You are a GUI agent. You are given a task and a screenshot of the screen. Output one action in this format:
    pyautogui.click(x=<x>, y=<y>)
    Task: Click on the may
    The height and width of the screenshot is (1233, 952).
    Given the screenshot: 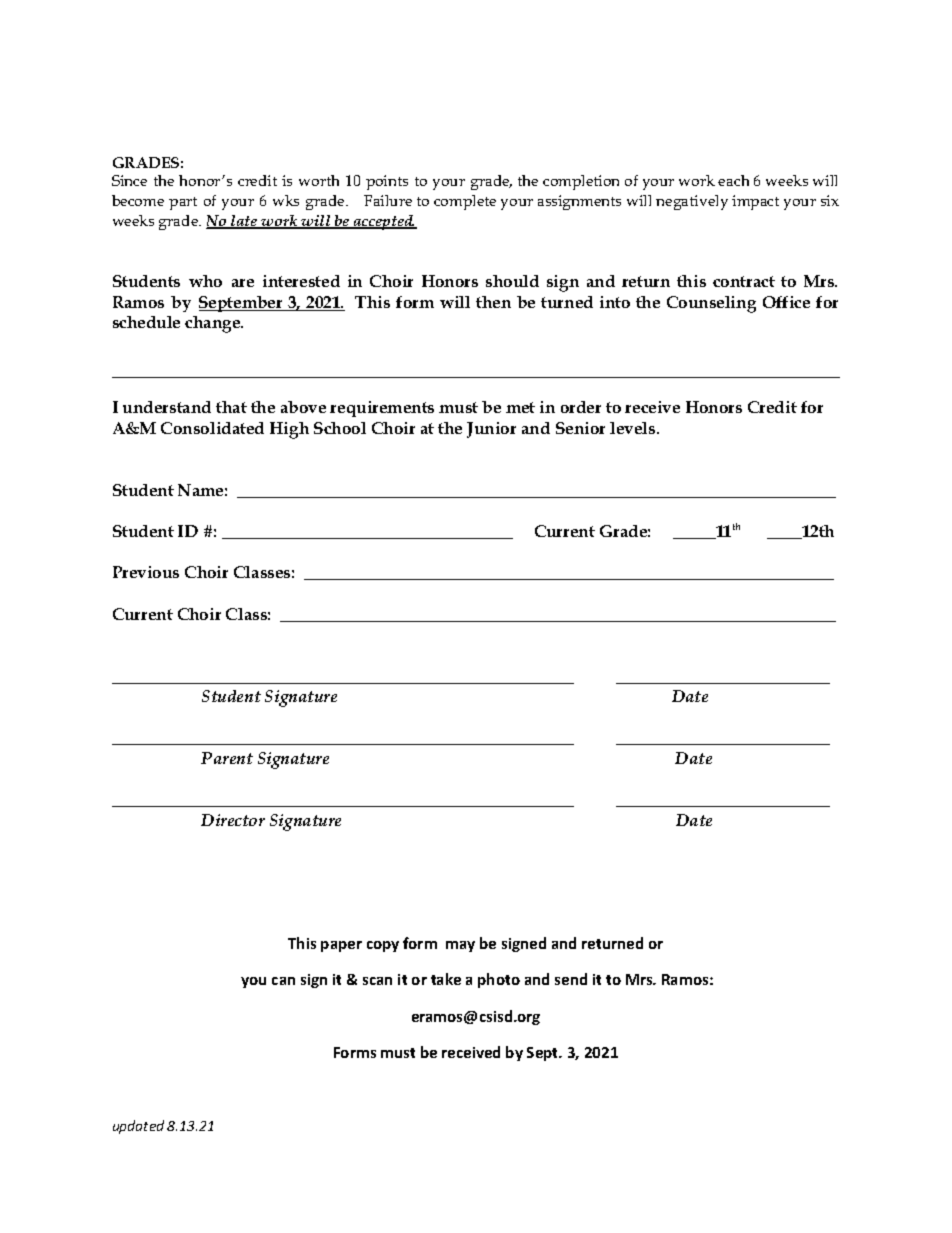 What is the action you would take?
    pyautogui.click(x=460, y=946)
